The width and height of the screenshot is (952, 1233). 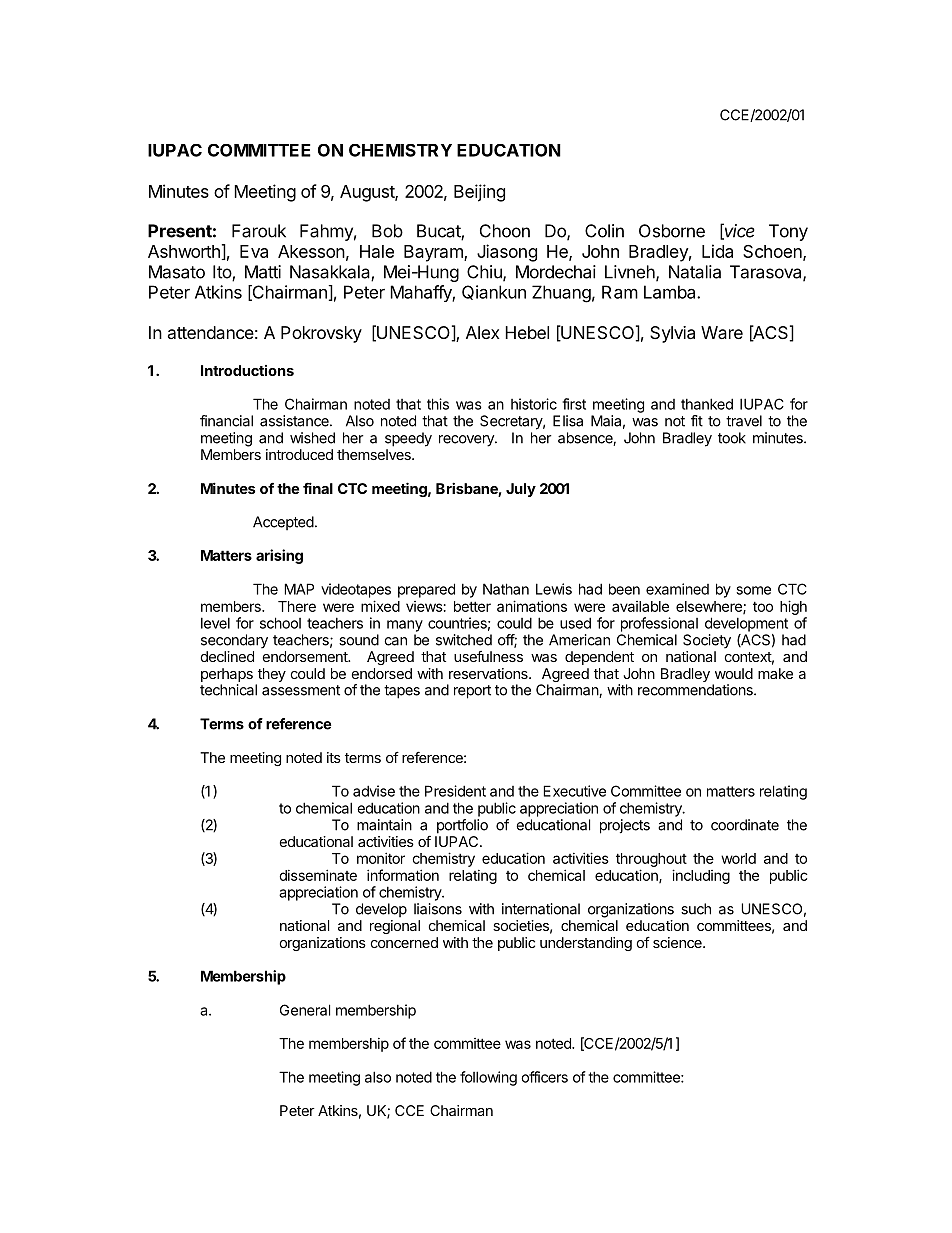 I want to click on Lida, so click(x=717, y=251).
